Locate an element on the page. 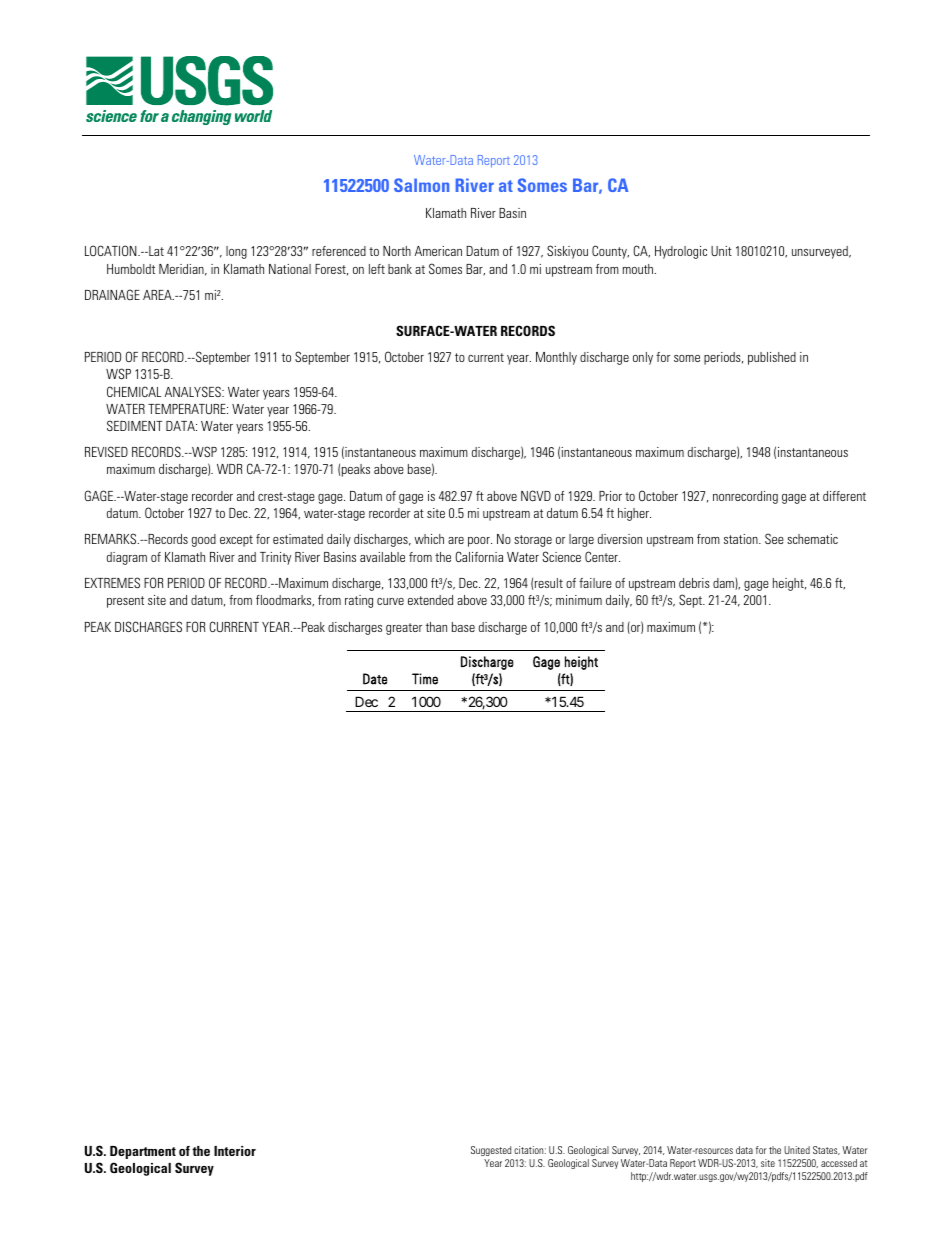 Image resolution: width=952 pixels, height=1233 pixels. California is located at coordinates (479, 556).
